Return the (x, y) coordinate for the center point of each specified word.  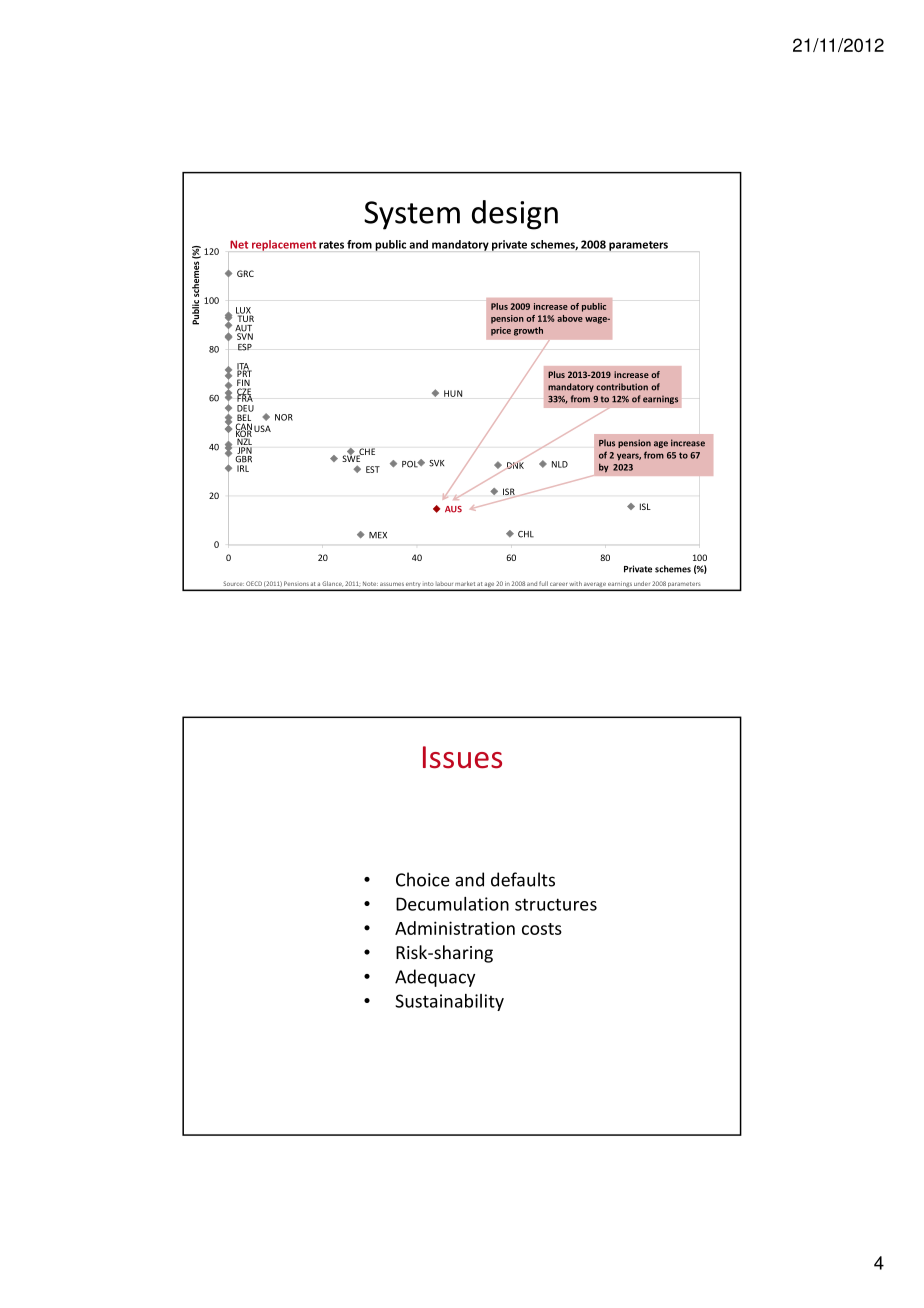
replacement (284, 245)
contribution (622, 387)
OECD (254, 583)
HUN (453, 393)
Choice (423, 879)
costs (542, 929)
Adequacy (435, 978)
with (575, 583)
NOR (284, 417)
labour (444, 584)
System (412, 215)
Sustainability (449, 1002)
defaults (523, 879)
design (515, 215)
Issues (462, 757)
